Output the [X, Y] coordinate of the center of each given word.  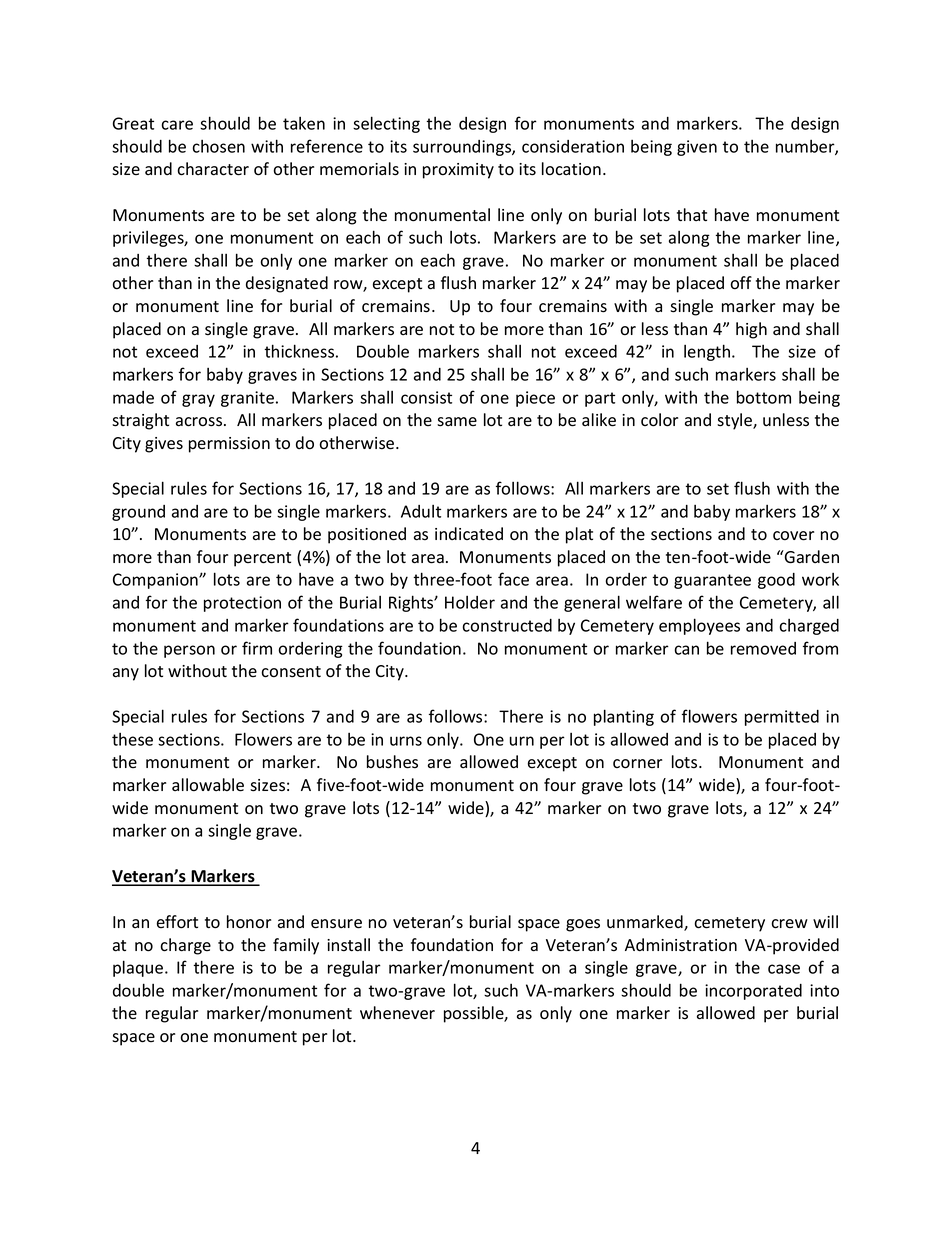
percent [262, 559]
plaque [139, 968]
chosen [218, 146]
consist [426, 397]
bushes [392, 762]
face [513, 579]
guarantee [712, 581]
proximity [458, 171]
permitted [782, 718]
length [707, 352]
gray [198, 400]
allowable [208, 785]
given [697, 148]
